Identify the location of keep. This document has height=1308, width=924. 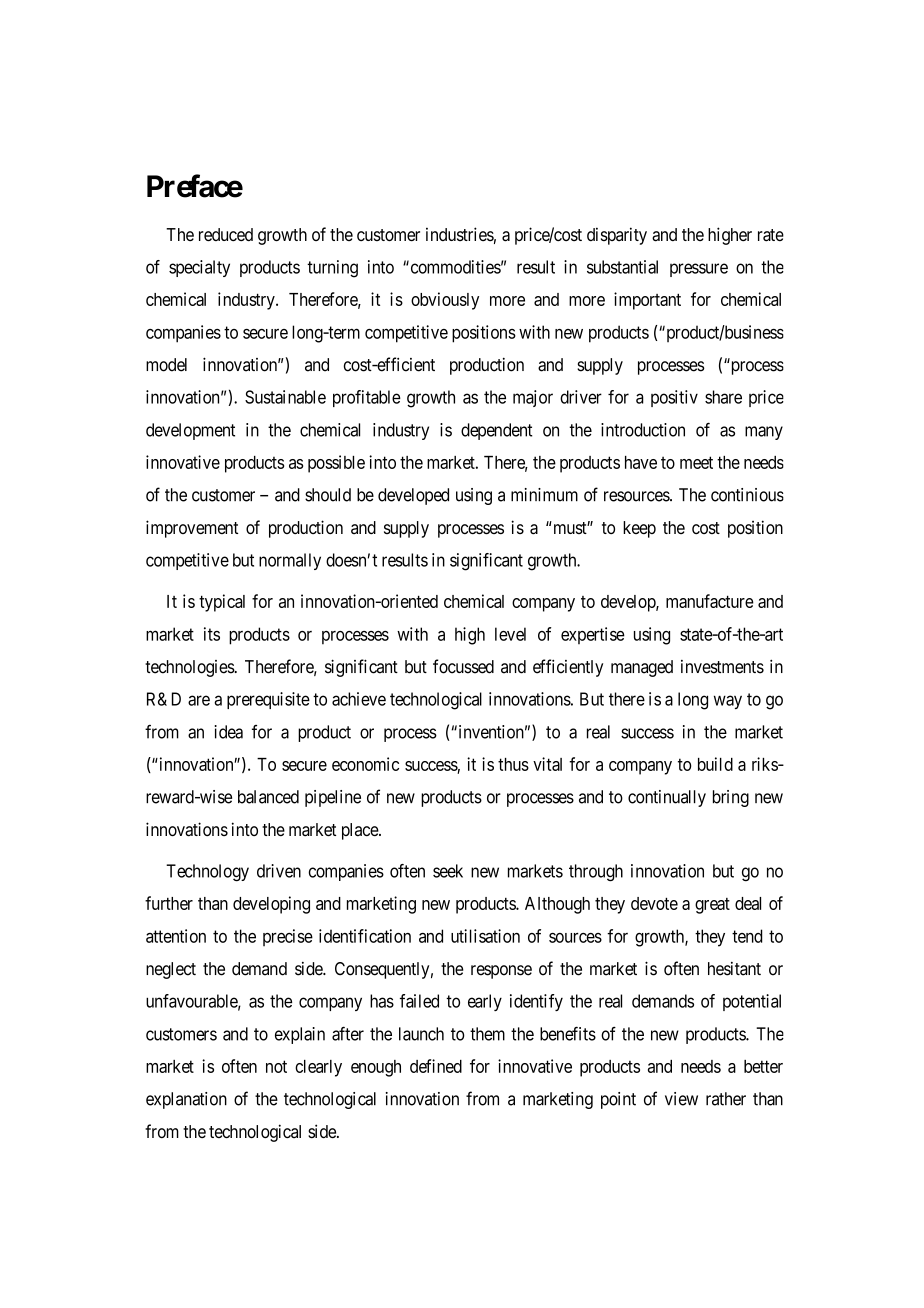
(639, 529).
